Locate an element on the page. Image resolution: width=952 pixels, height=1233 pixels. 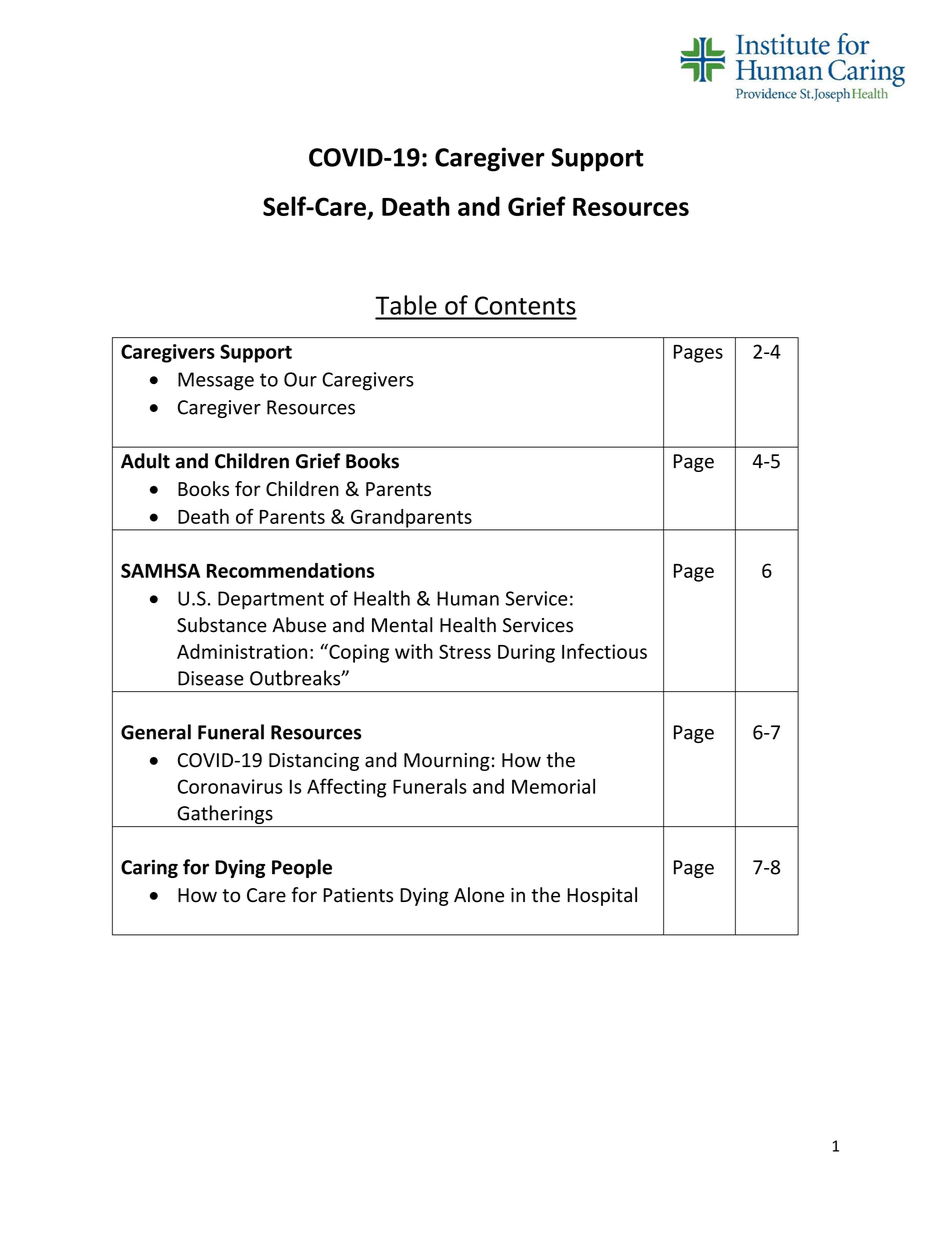
SAMHSA is located at coordinates (160, 570).
